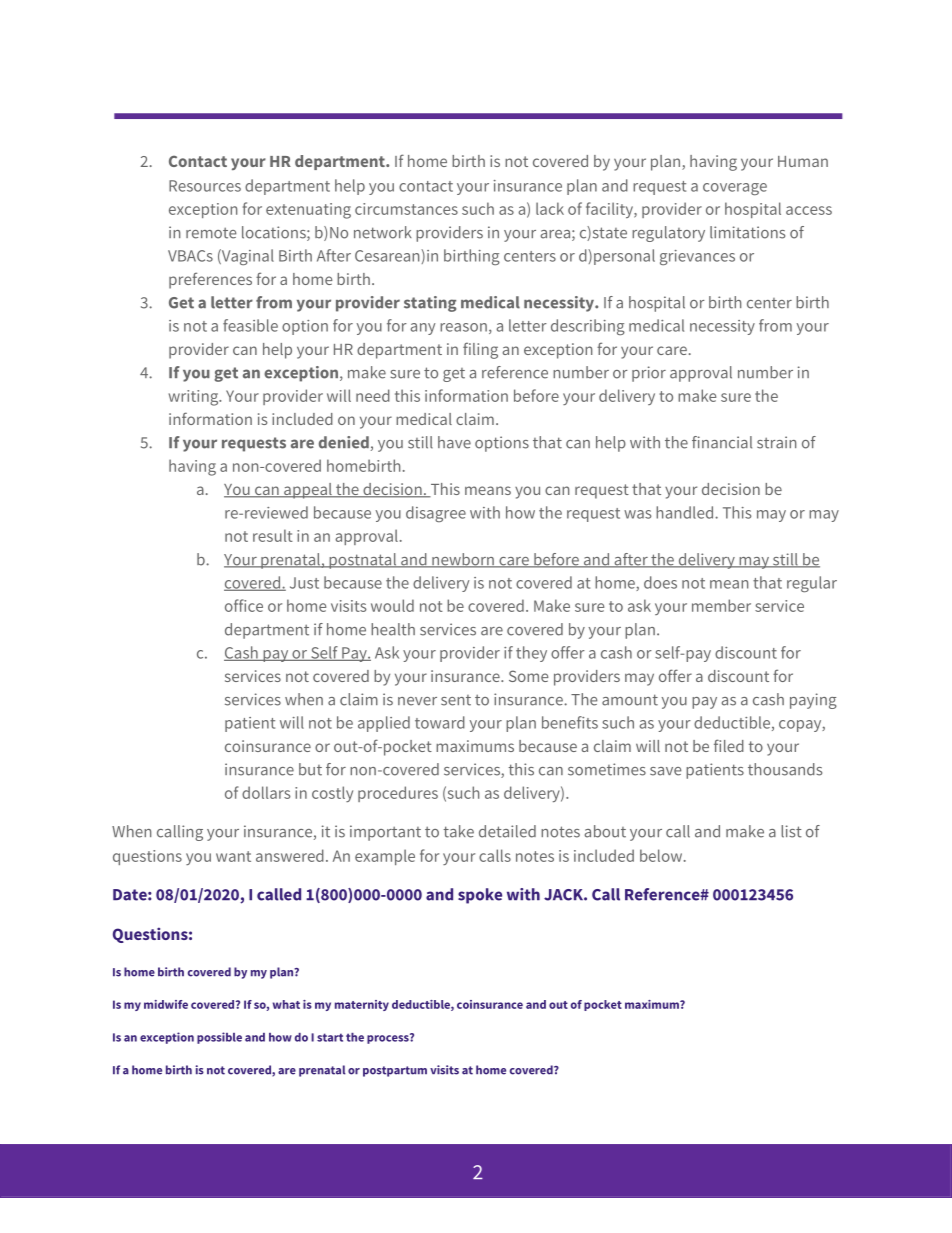 The height and width of the screenshot is (1233, 952). What do you see at coordinates (205, 186) in the screenshot?
I see `Resources` at bounding box center [205, 186].
